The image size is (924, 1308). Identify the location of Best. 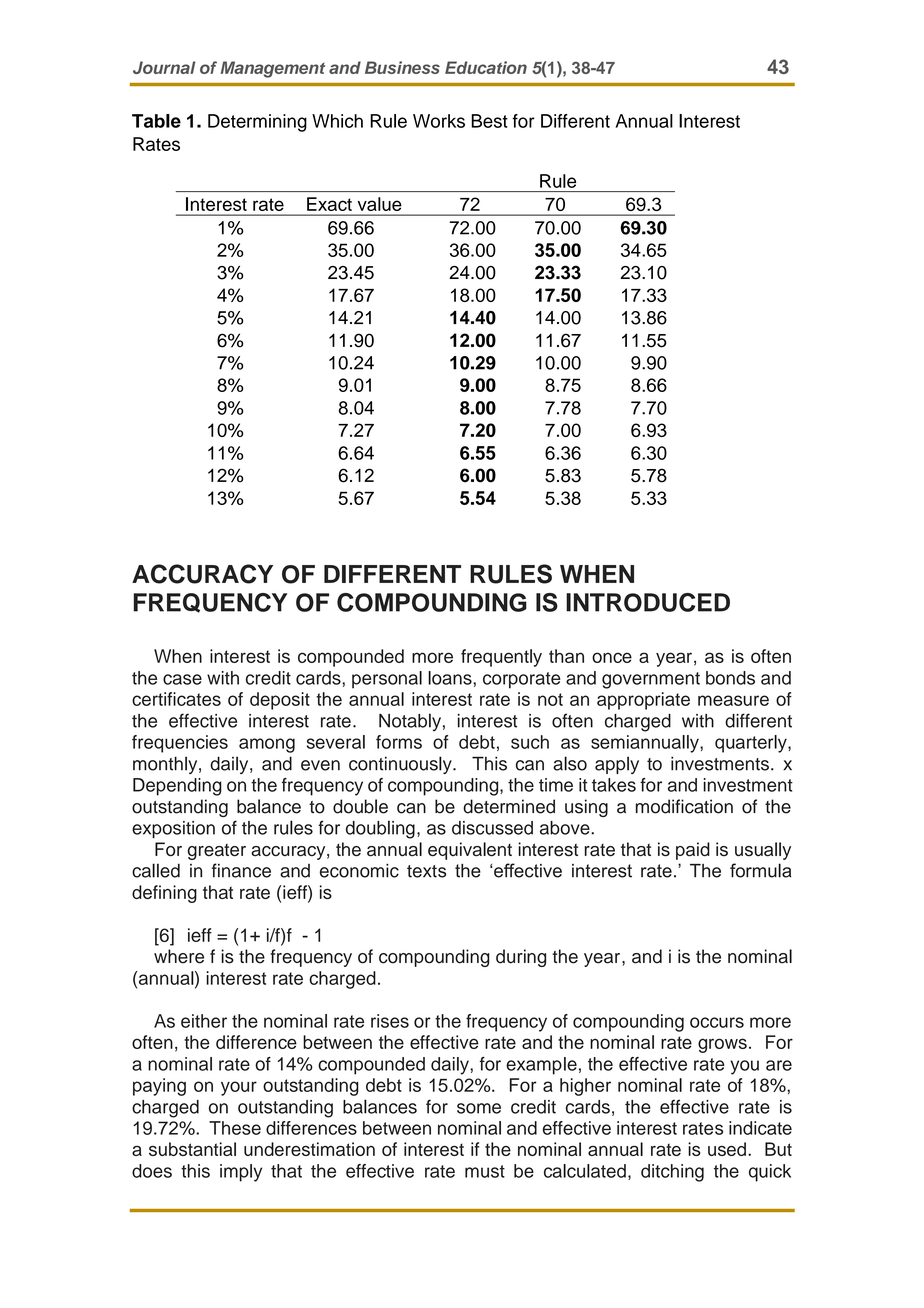
(489, 121).
